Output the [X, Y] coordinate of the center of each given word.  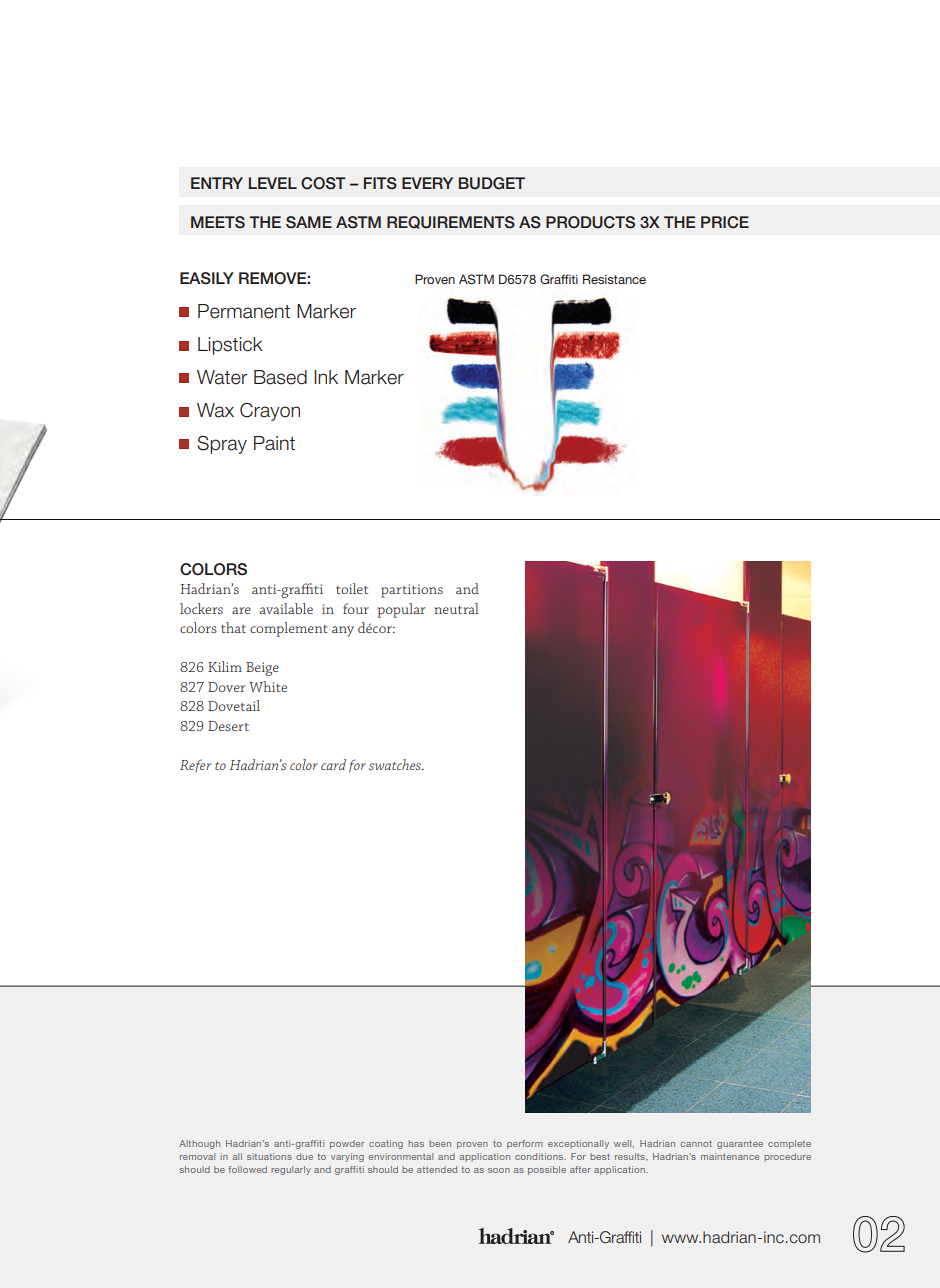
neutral [456, 608]
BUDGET [492, 183]
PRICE [725, 222]
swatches [396, 764]
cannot [696, 1143]
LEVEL [273, 183]
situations [269, 1156]
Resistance [614, 279]
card [333, 764]
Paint [274, 443]
